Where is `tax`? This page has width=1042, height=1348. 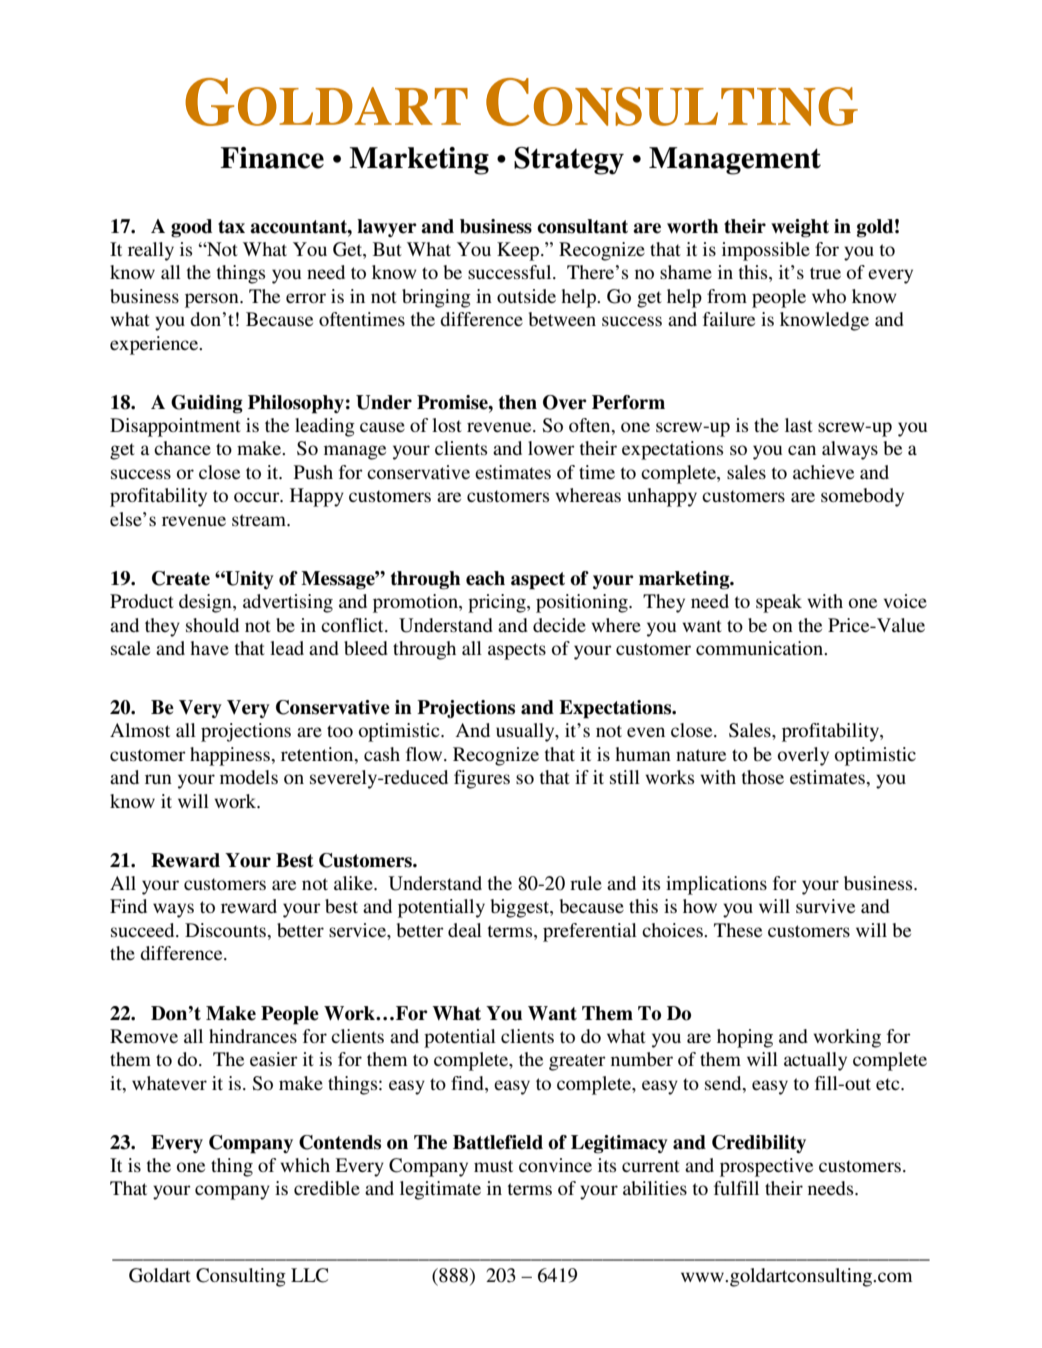
tax is located at coordinates (231, 227).
